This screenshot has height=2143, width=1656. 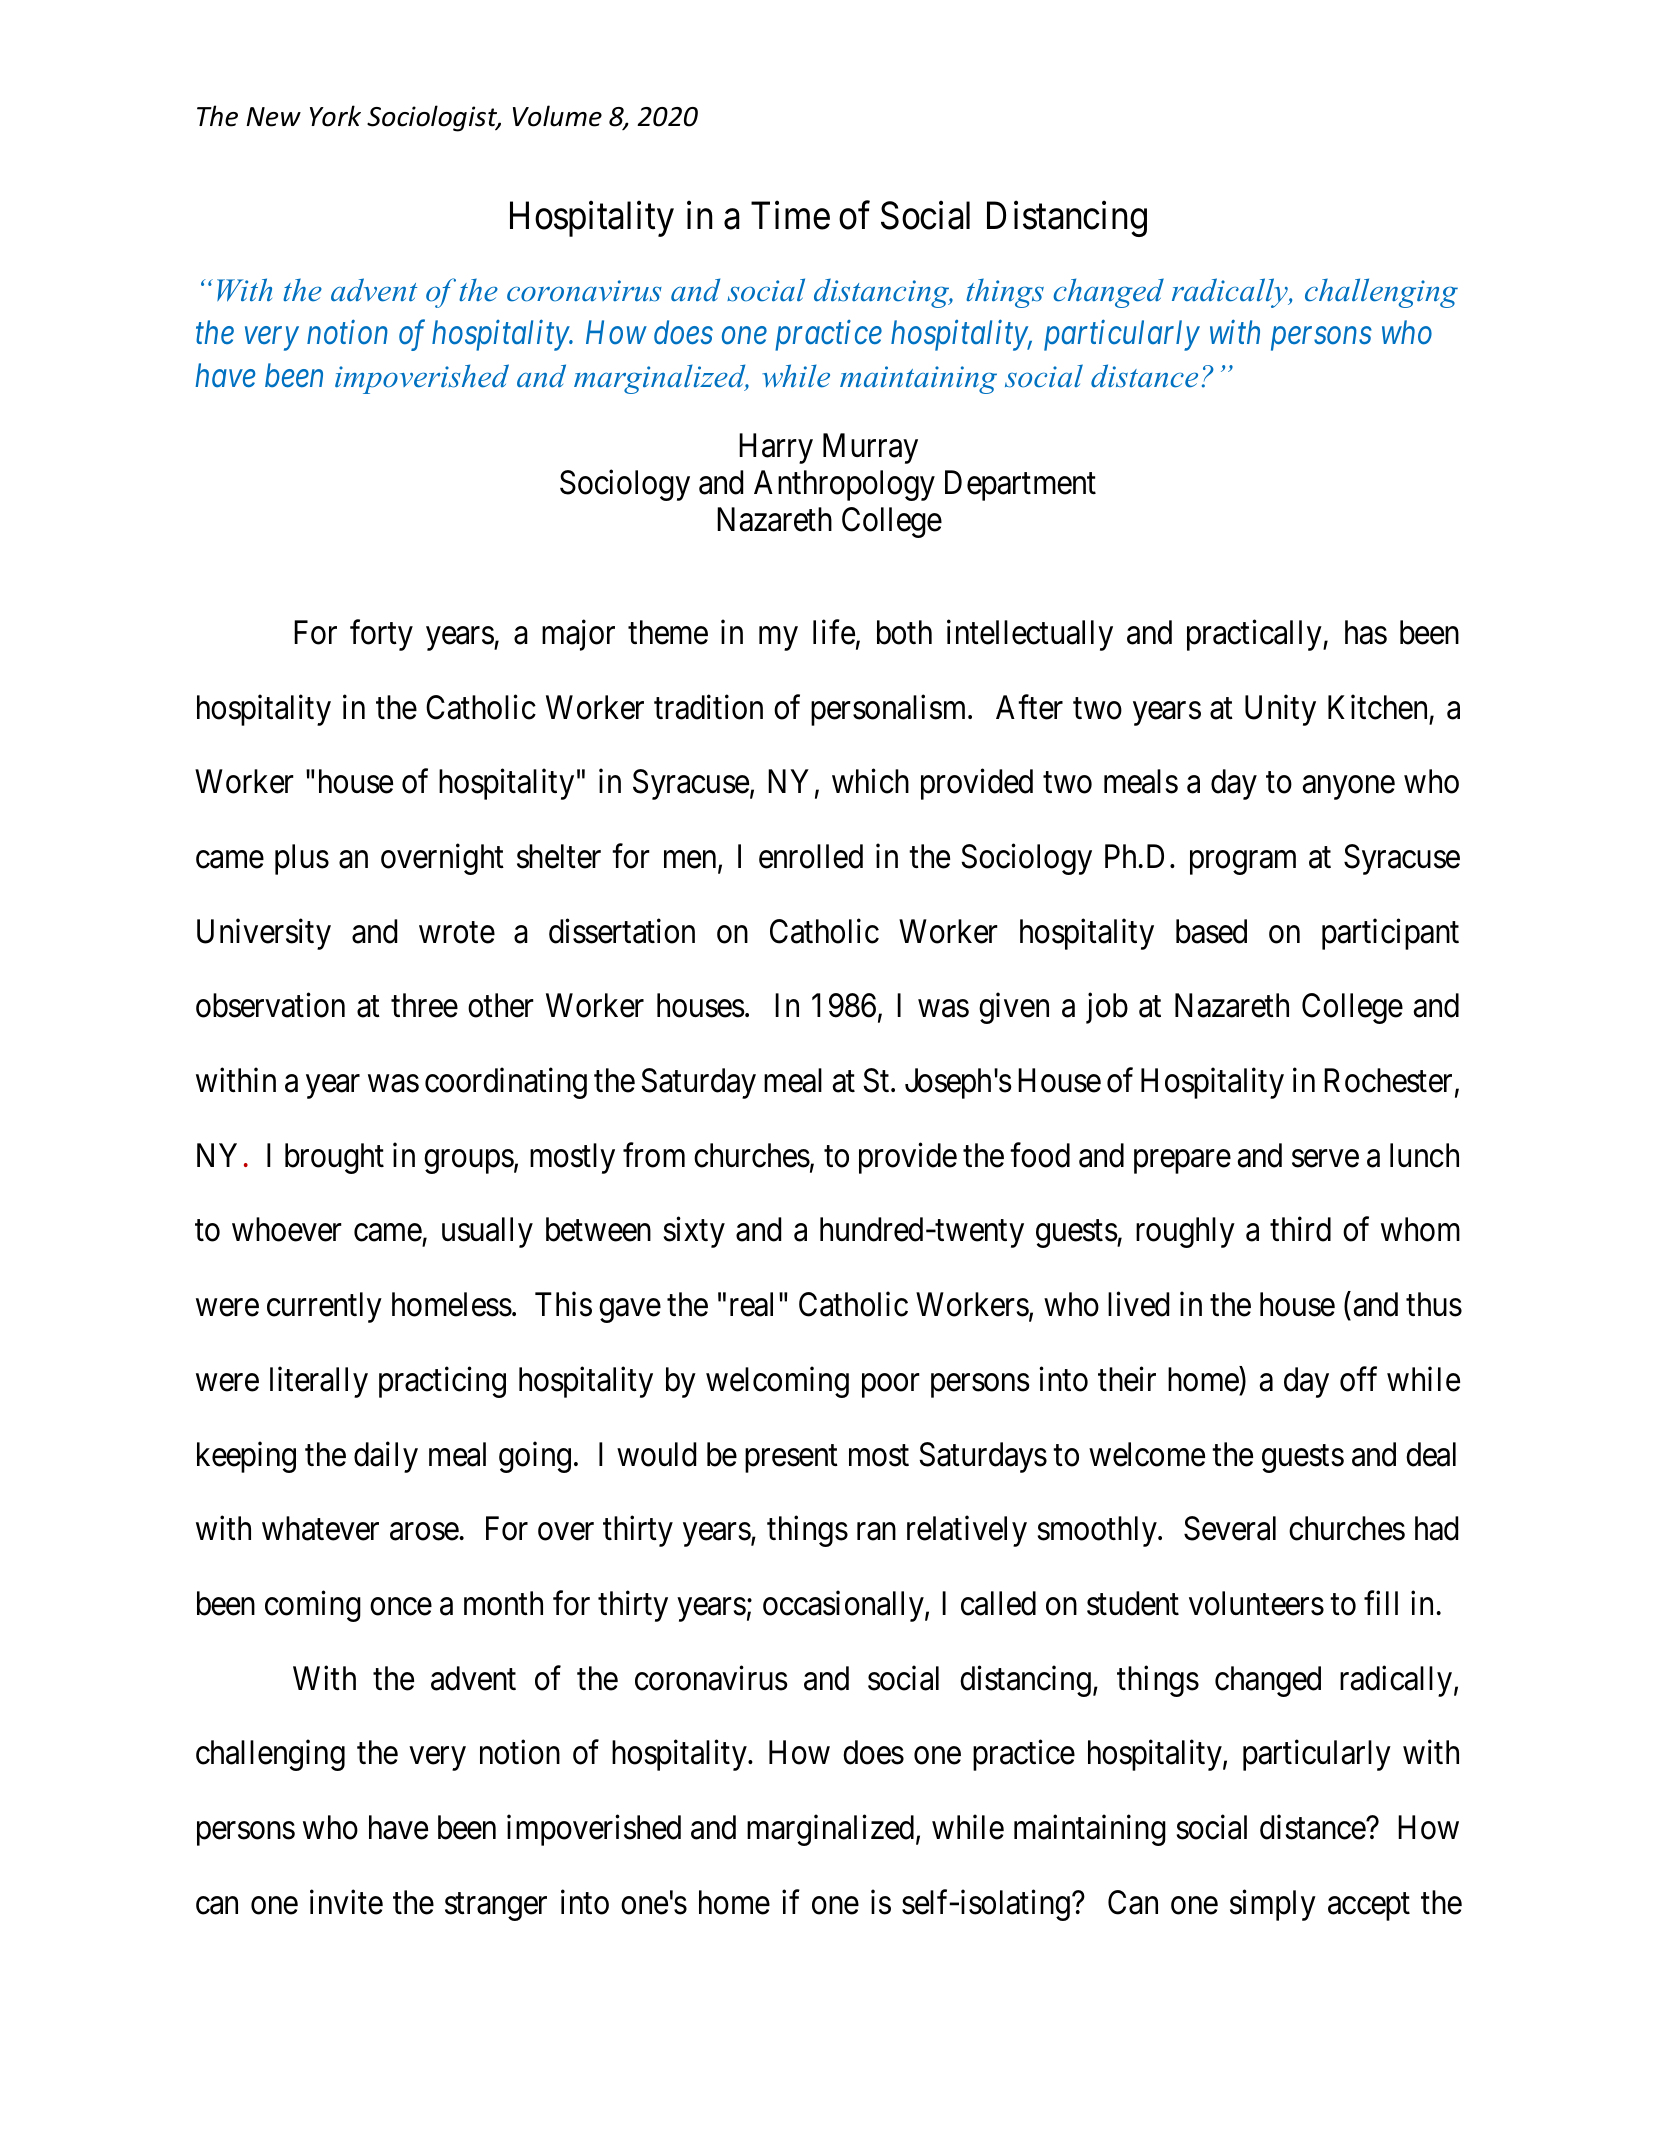 What do you see at coordinates (790, 215) in the screenshot?
I see `Time` at bounding box center [790, 215].
